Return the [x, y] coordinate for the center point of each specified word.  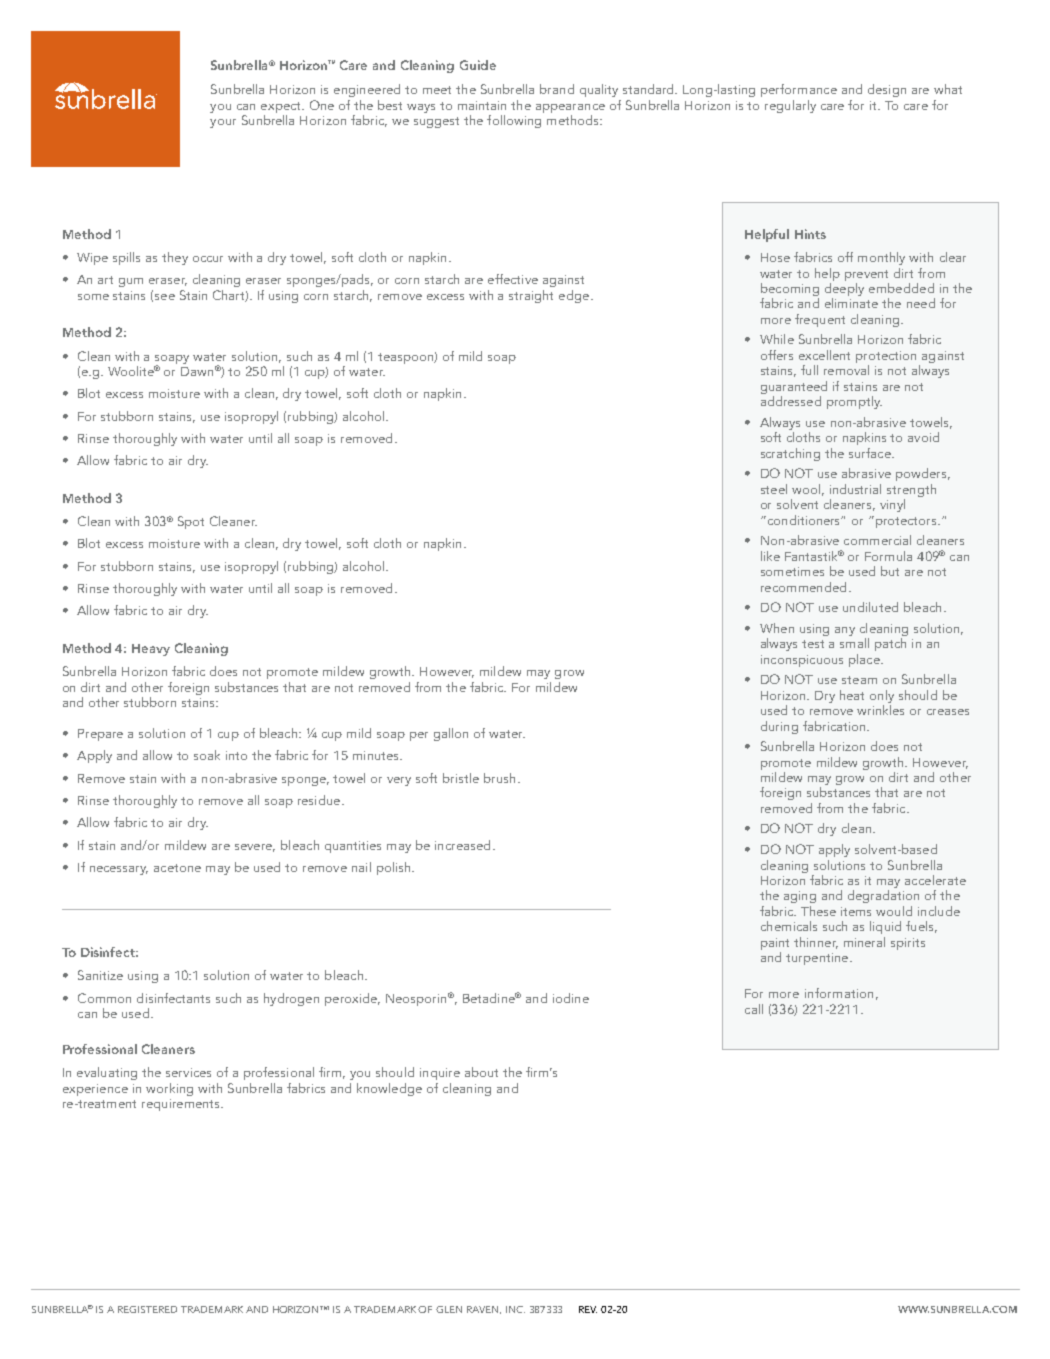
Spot [191, 522]
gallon [451, 734]
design [887, 90]
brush [499, 778]
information [839, 993]
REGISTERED [147, 1309]
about [481, 1072]
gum [131, 282]
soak [207, 755]
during [779, 727]
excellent [824, 355]
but [890, 571]
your [223, 123]
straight [531, 296]
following [514, 121]
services [188, 1072]
